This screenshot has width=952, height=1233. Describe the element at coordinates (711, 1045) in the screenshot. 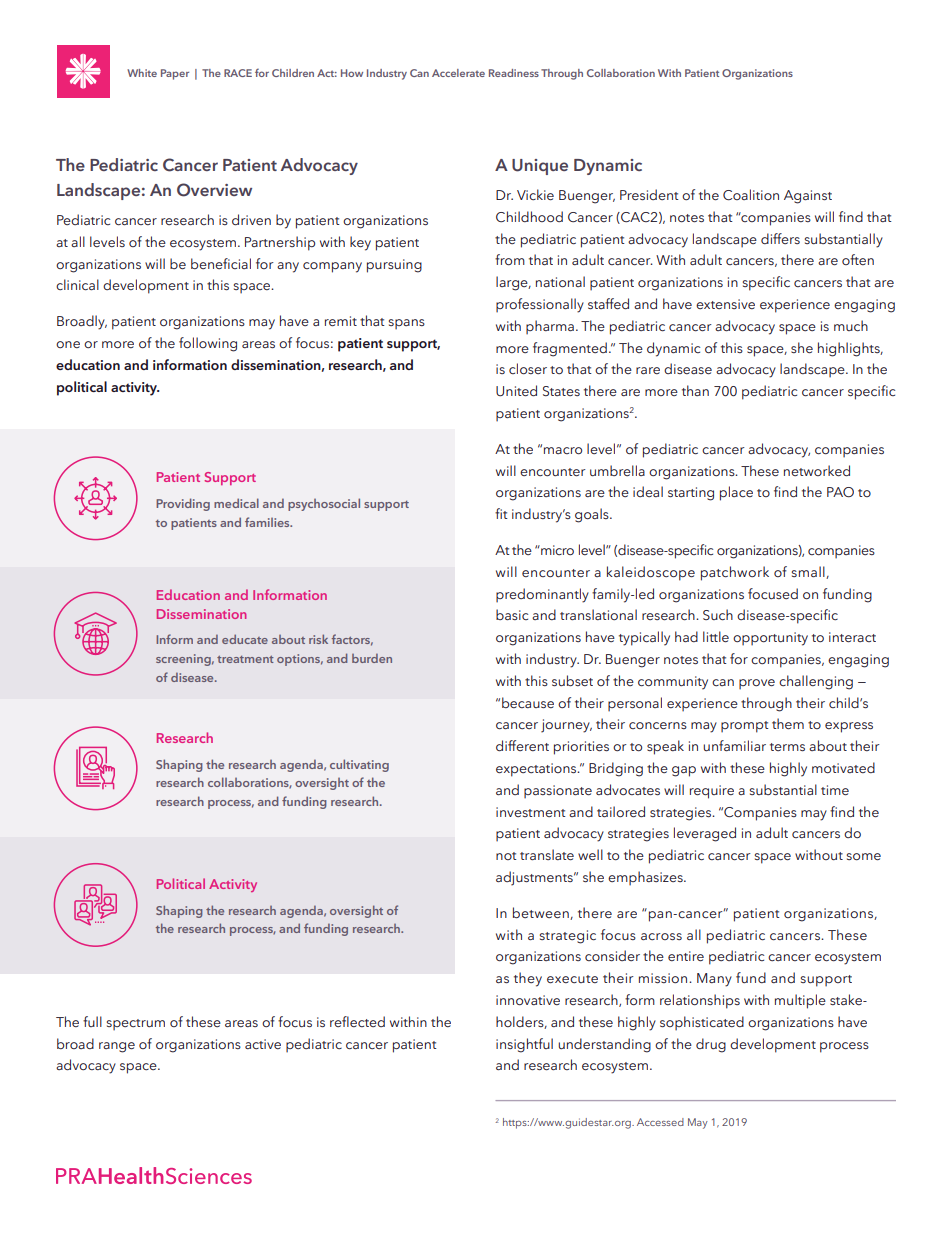

I see `drug` at that location.
